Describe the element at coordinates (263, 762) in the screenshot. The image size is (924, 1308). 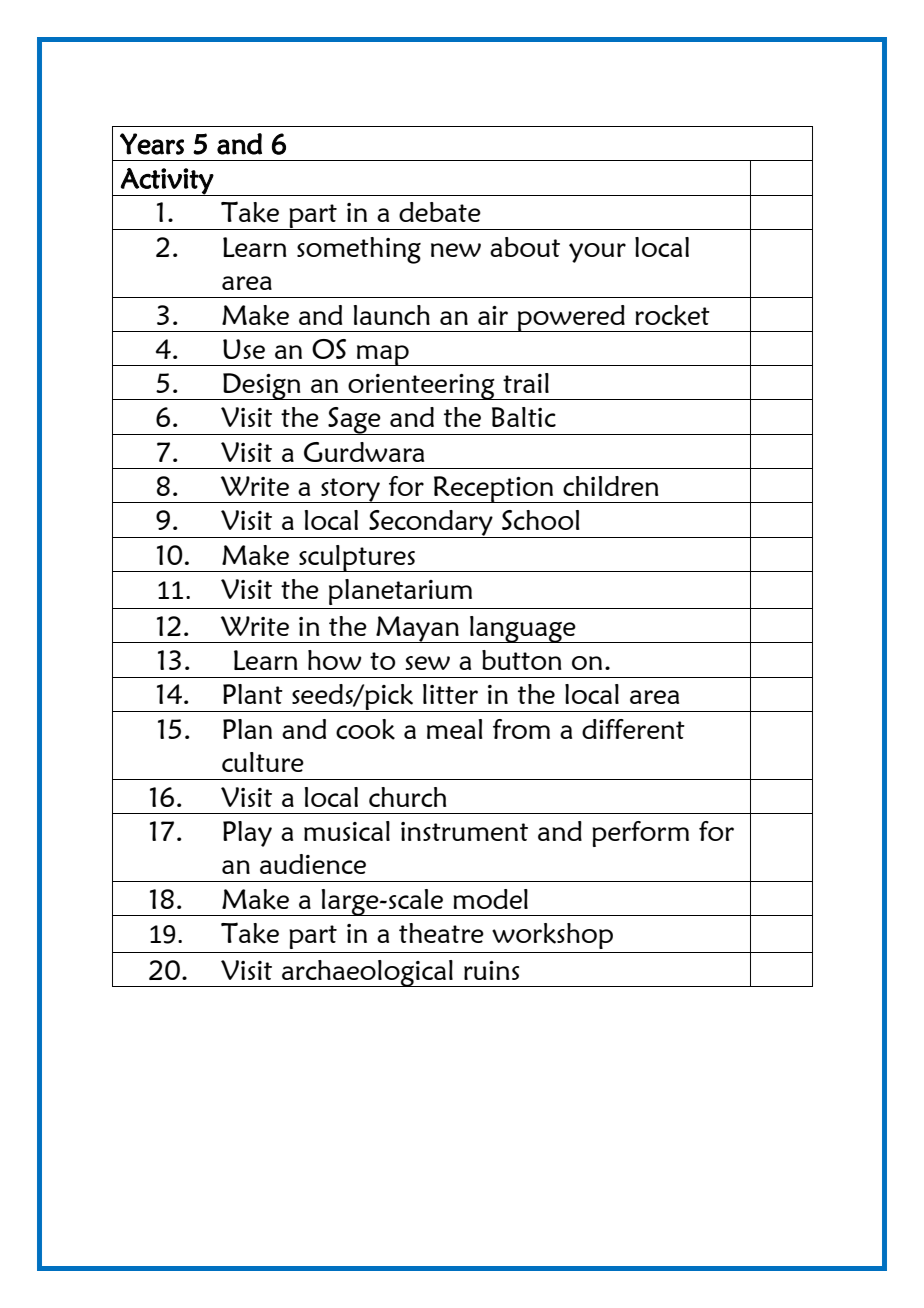
I see `culture` at that location.
